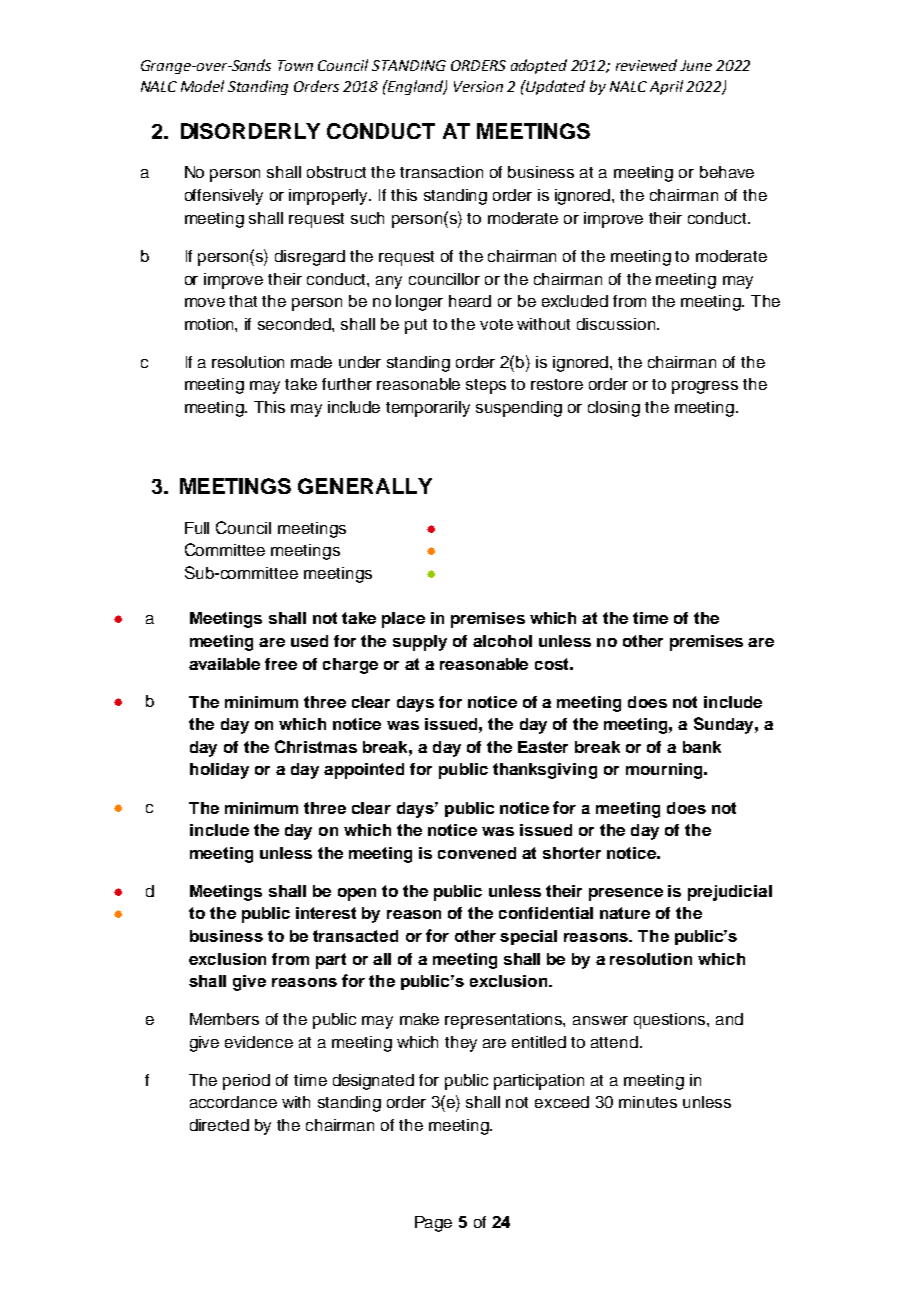  Describe the element at coordinates (705, 387) in the image. I see `progress` at that location.
